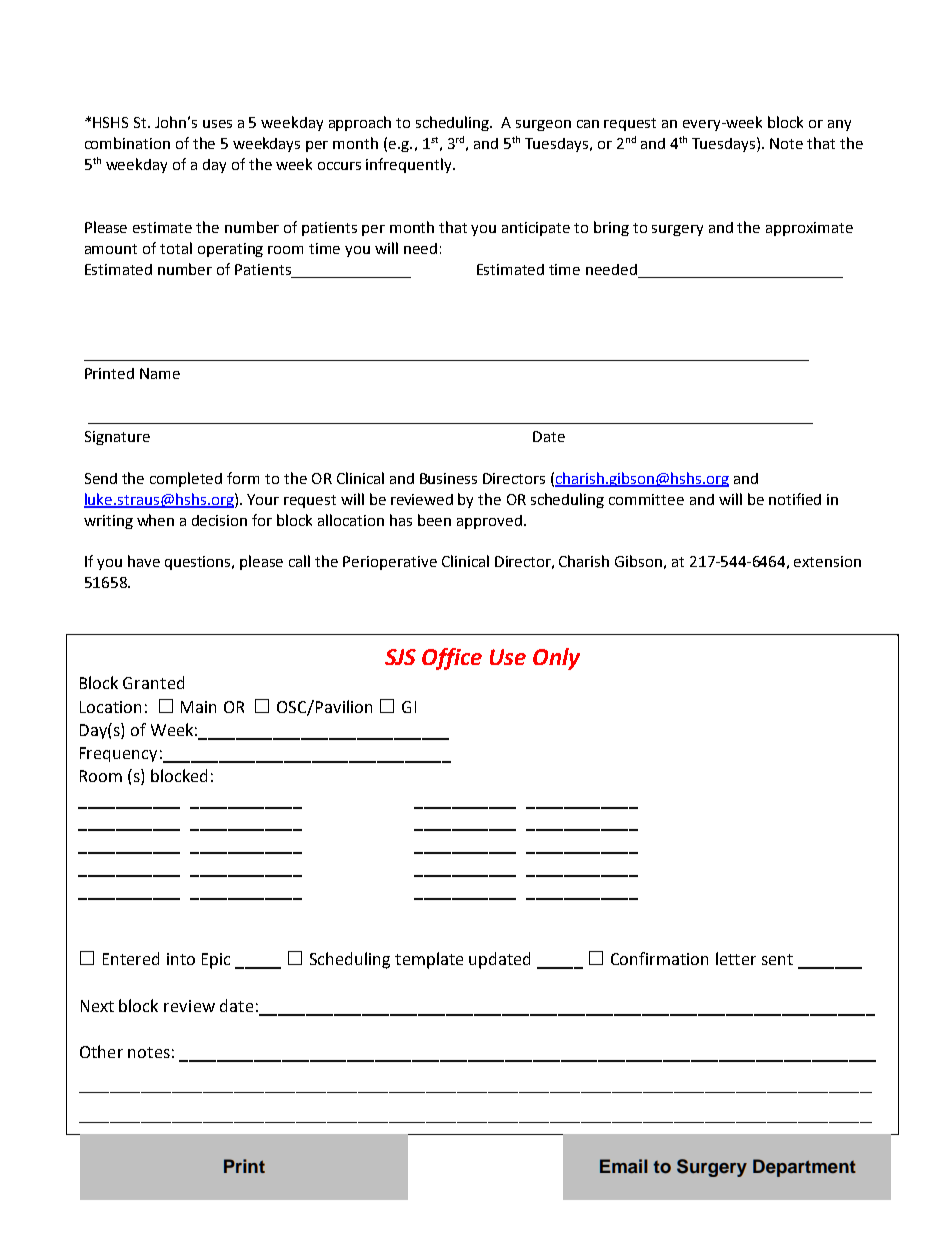 The width and height of the screenshot is (952, 1233). Describe the element at coordinates (217, 124) in the screenshot. I see `uses` at that location.
